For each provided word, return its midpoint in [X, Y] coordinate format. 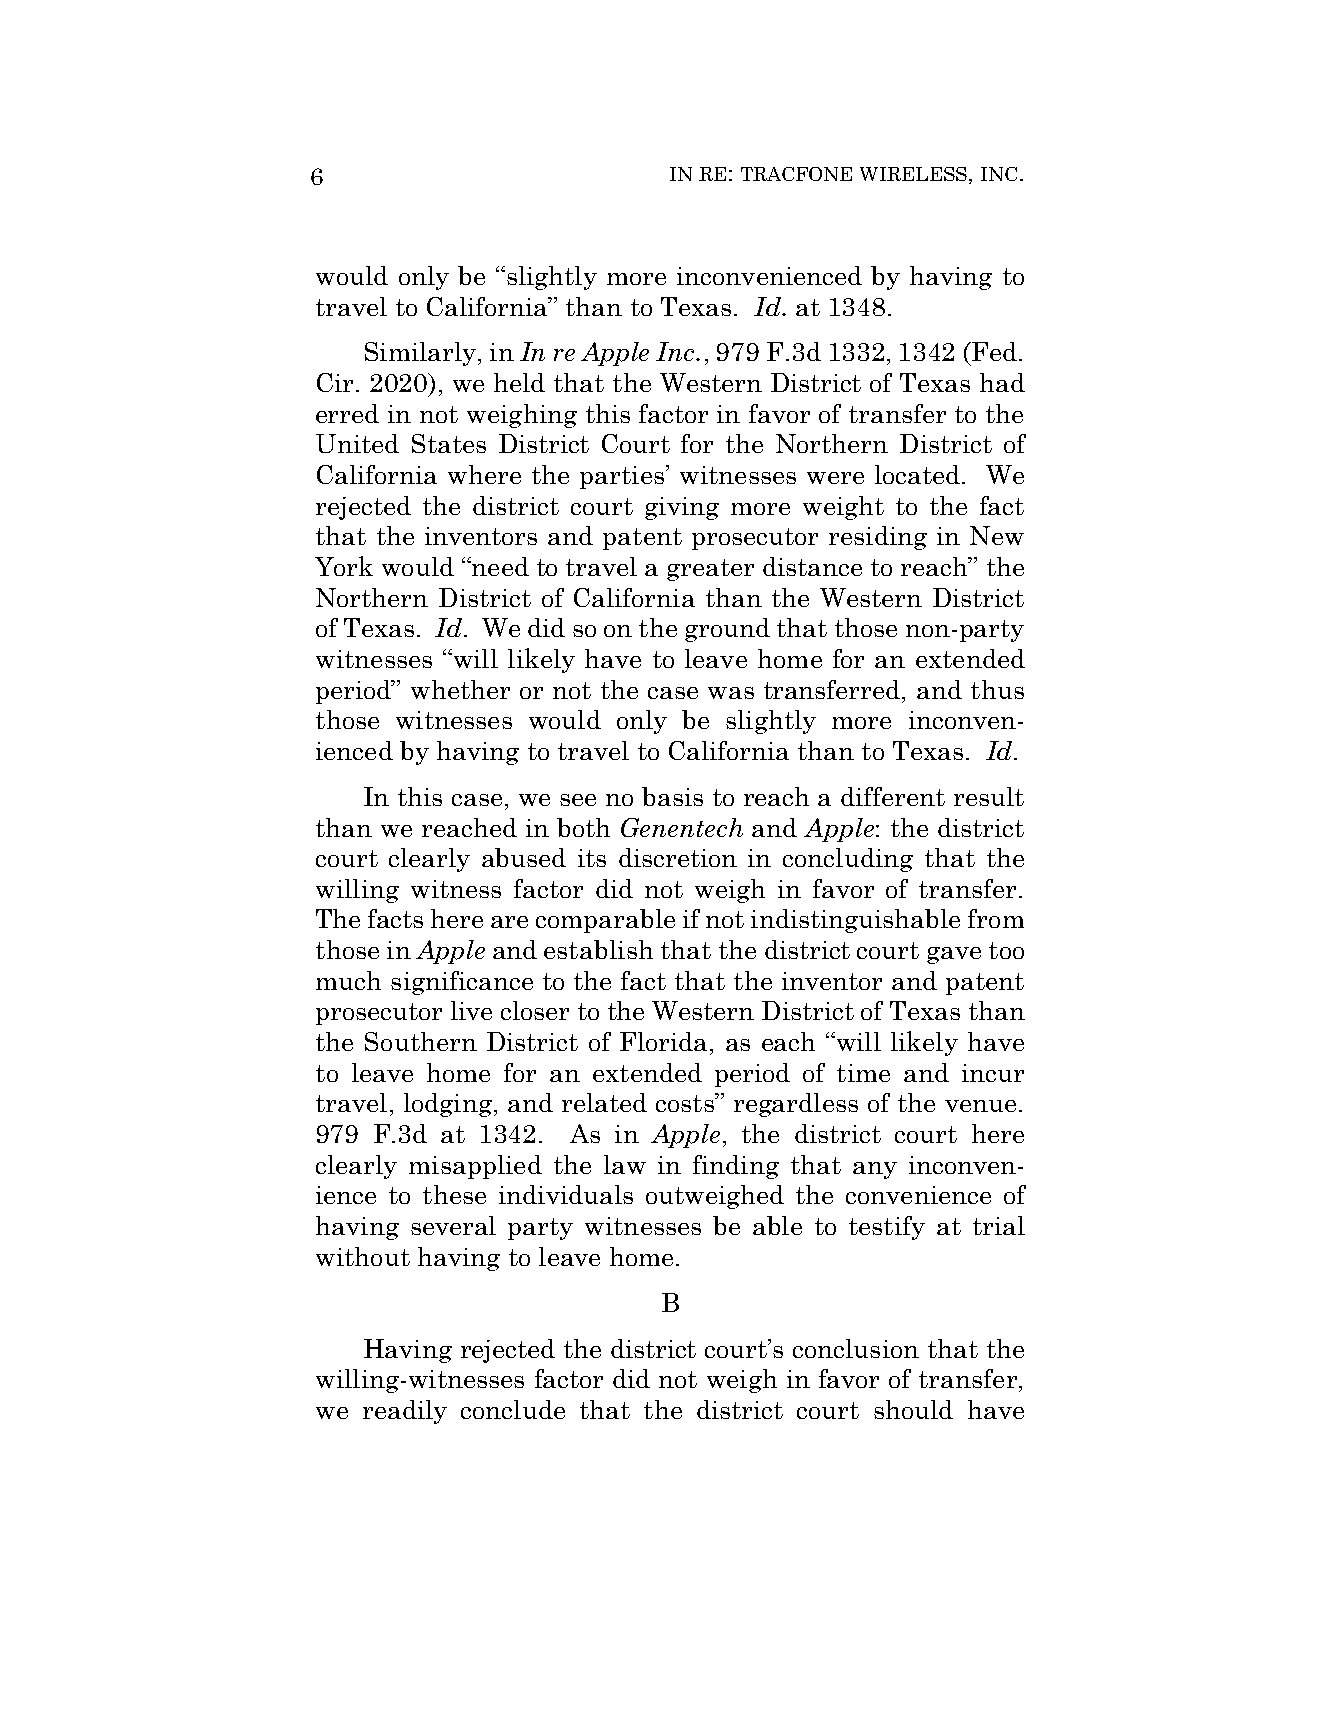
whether [460, 689]
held [519, 382]
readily [405, 1412]
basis [672, 796]
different [893, 796]
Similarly [420, 354]
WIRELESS [913, 174]
